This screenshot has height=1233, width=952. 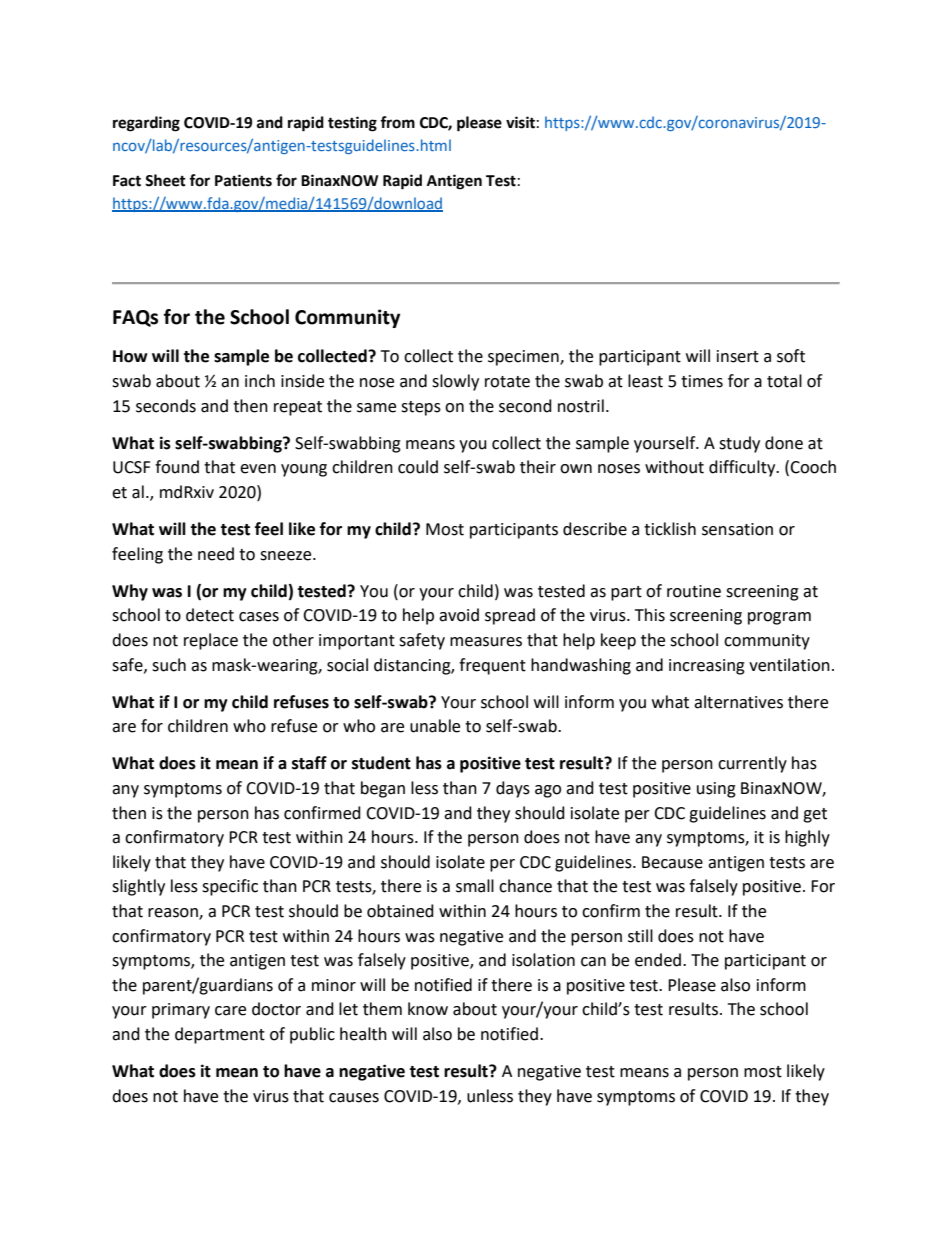 What do you see at coordinates (738, 356) in the screenshot?
I see `insert` at bounding box center [738, 356].
